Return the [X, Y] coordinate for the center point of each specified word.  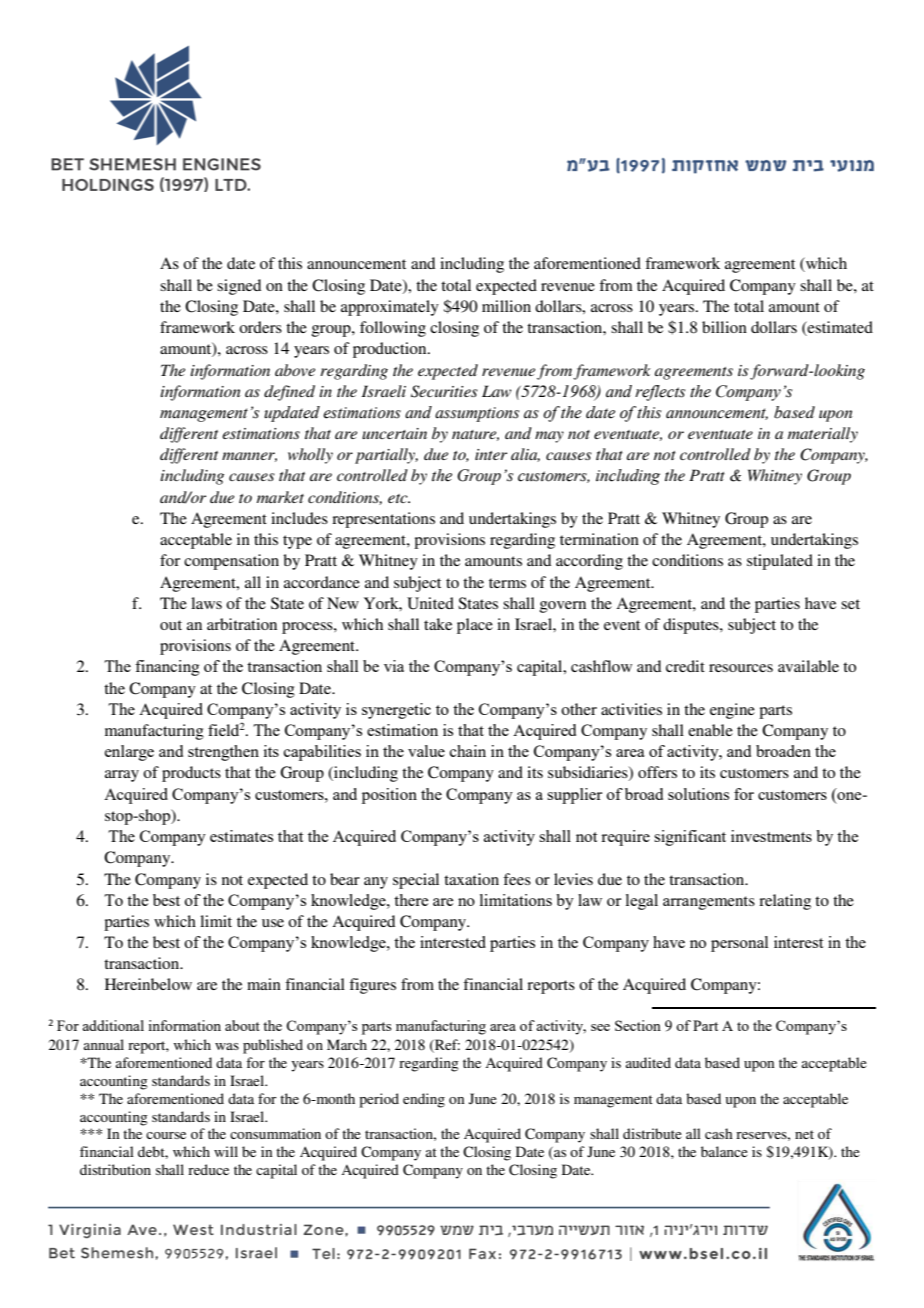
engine [732, 711]
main [264, 984]
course [166, 1135]
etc [399, 498]
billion [724, 327]
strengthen [223, 753]
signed [239, 287]
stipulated [780, 562]
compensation [231, 562]
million [506, 306]
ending [424, 1100]
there [411, 900]
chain [468, 751]
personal [739, 944]
